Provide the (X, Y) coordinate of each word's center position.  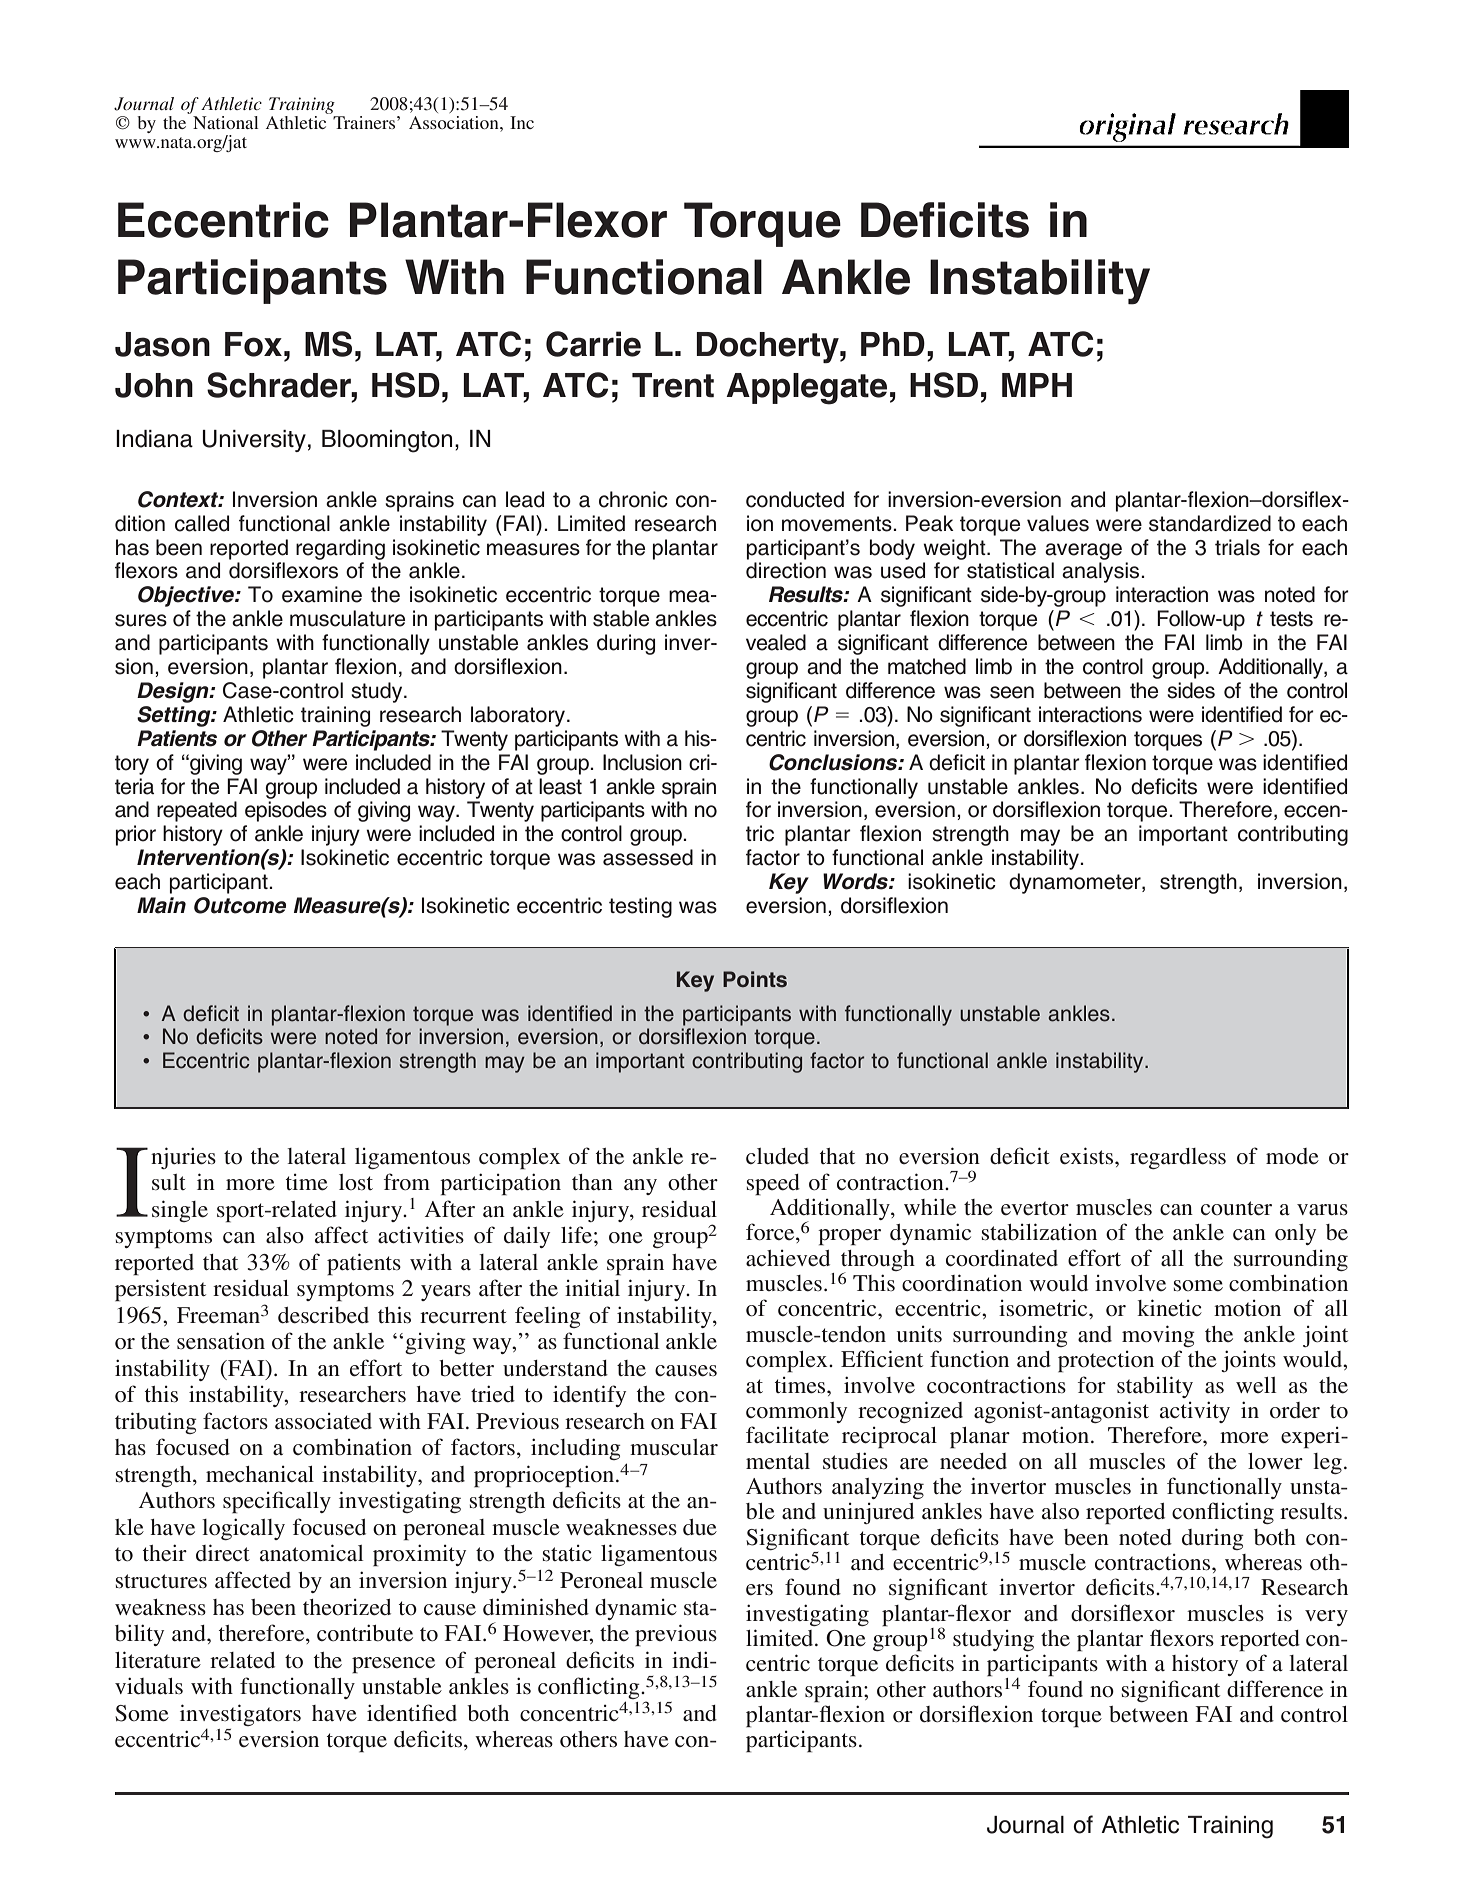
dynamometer (1076, 883)
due (700, 1527)
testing (640, 907)
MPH (1037, 385)
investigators (240, 1715)
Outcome (240, 905)
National (226, 122)
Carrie (593, 344)
